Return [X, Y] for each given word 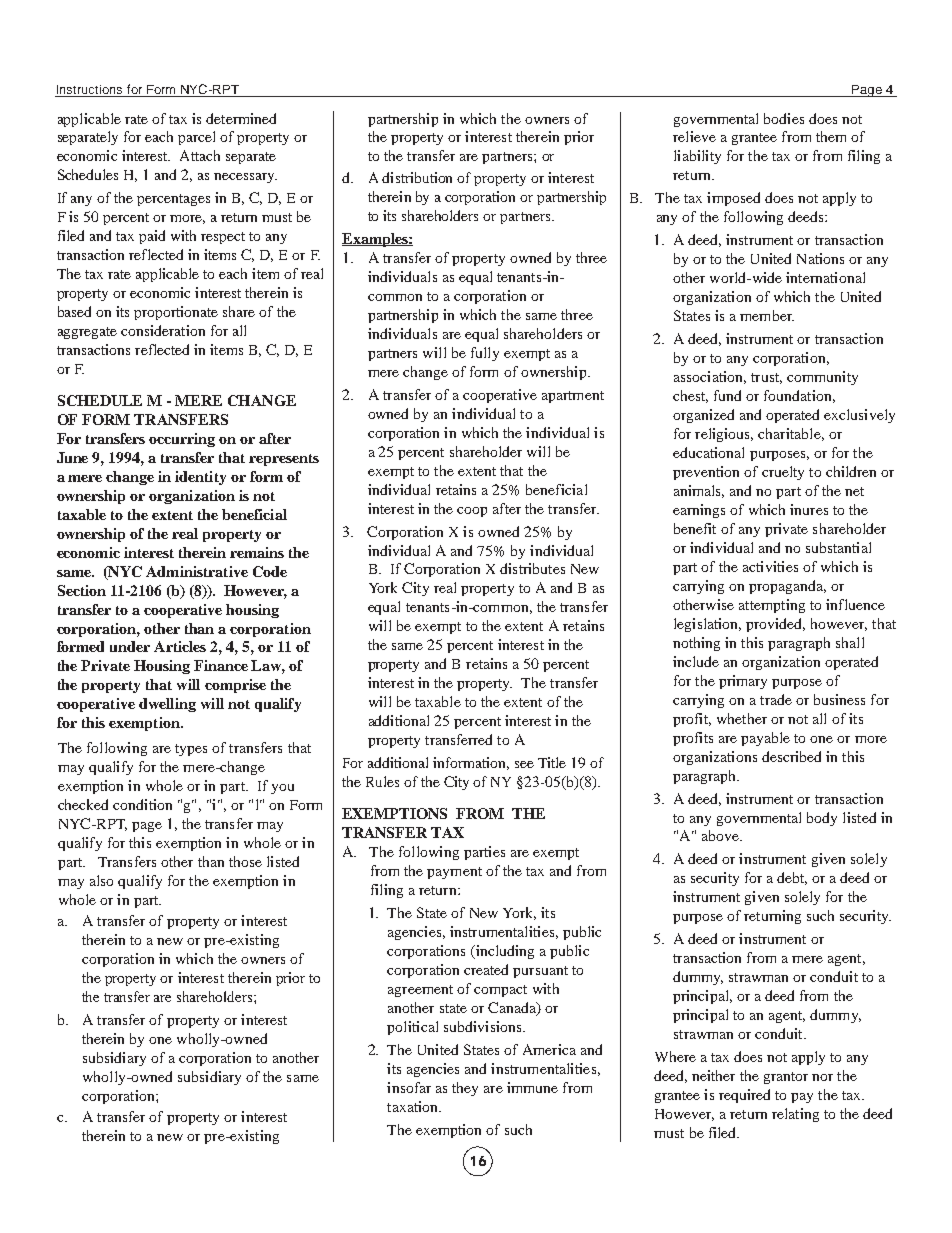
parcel [196, 138]
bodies [784, 118]
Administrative [197, 571]
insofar [409, 1087]
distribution [417, 177]
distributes [532, 568]
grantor [786, 1078]
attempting [772, 606]
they [465, 1089]
